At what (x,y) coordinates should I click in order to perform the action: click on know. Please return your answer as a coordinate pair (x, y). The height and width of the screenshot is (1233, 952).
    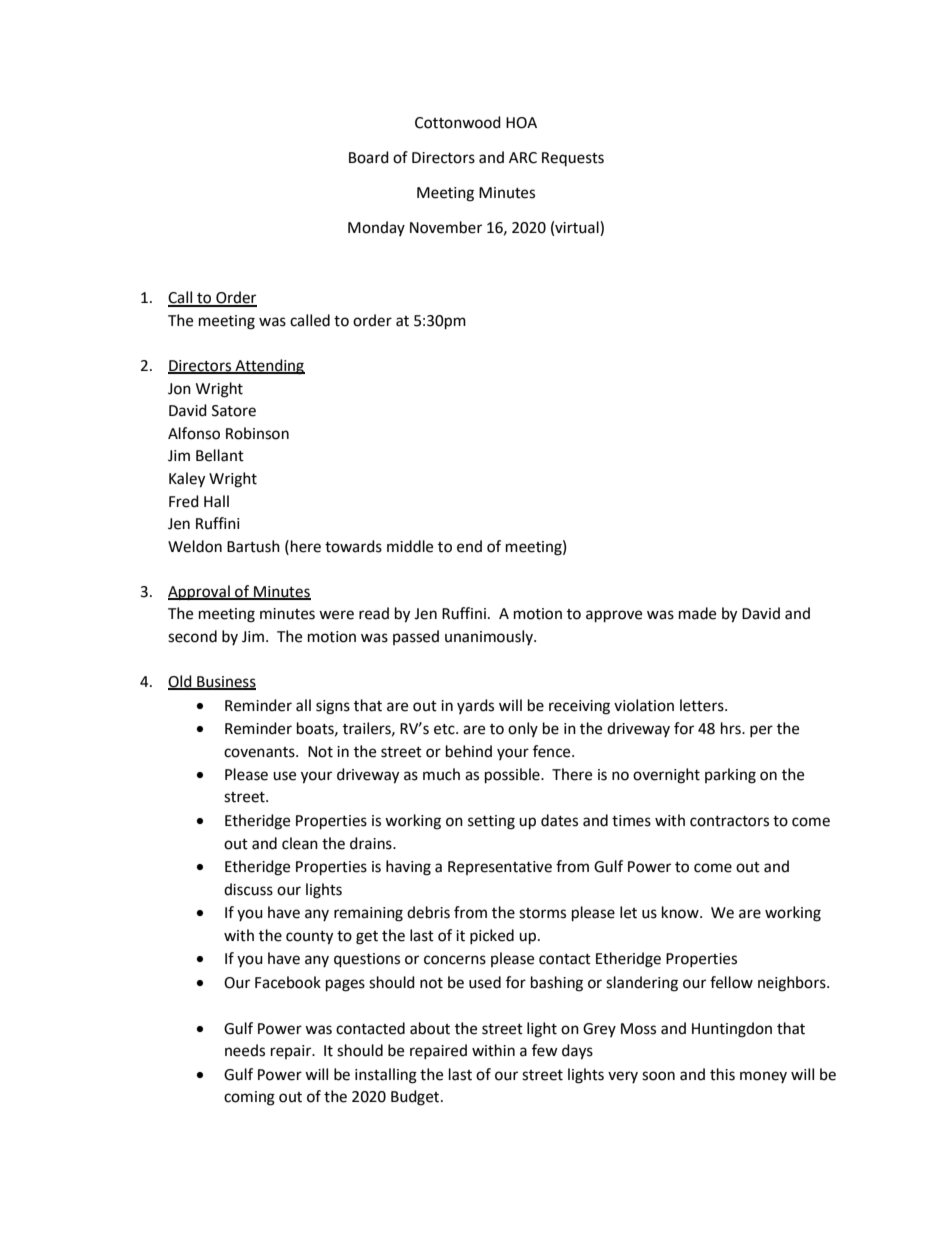
    Looking at the image, I should click on (681, 912).
